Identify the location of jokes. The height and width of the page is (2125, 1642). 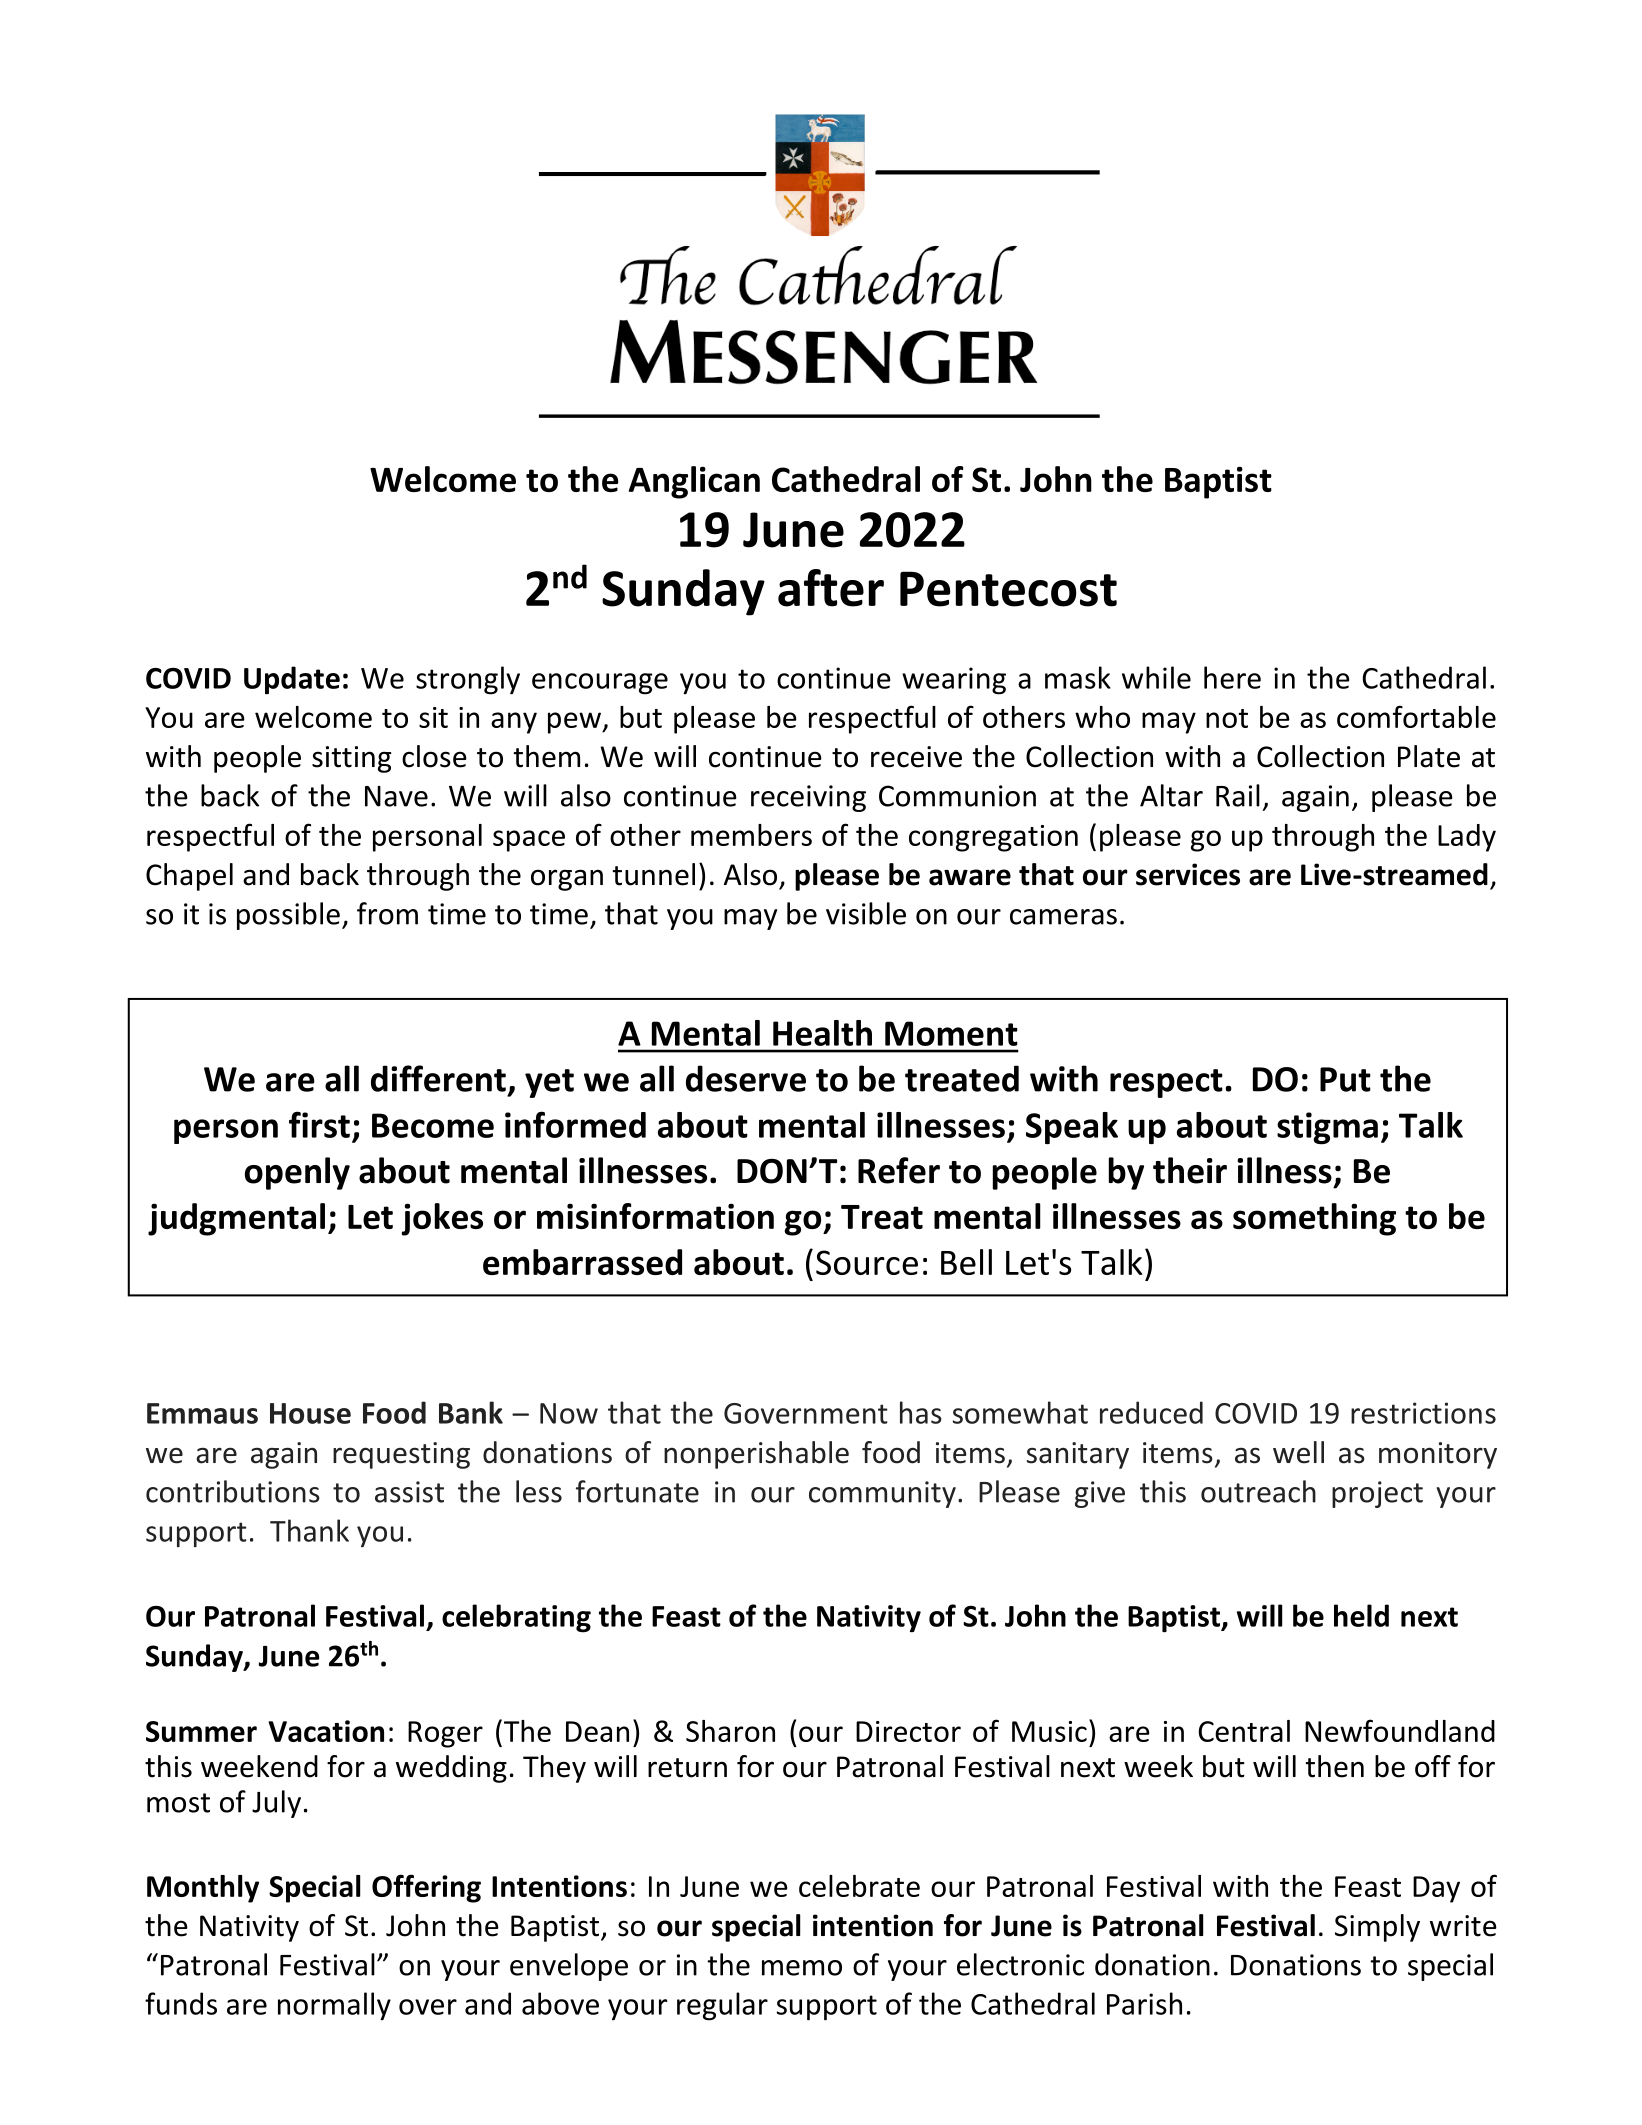
(442, 1219).
